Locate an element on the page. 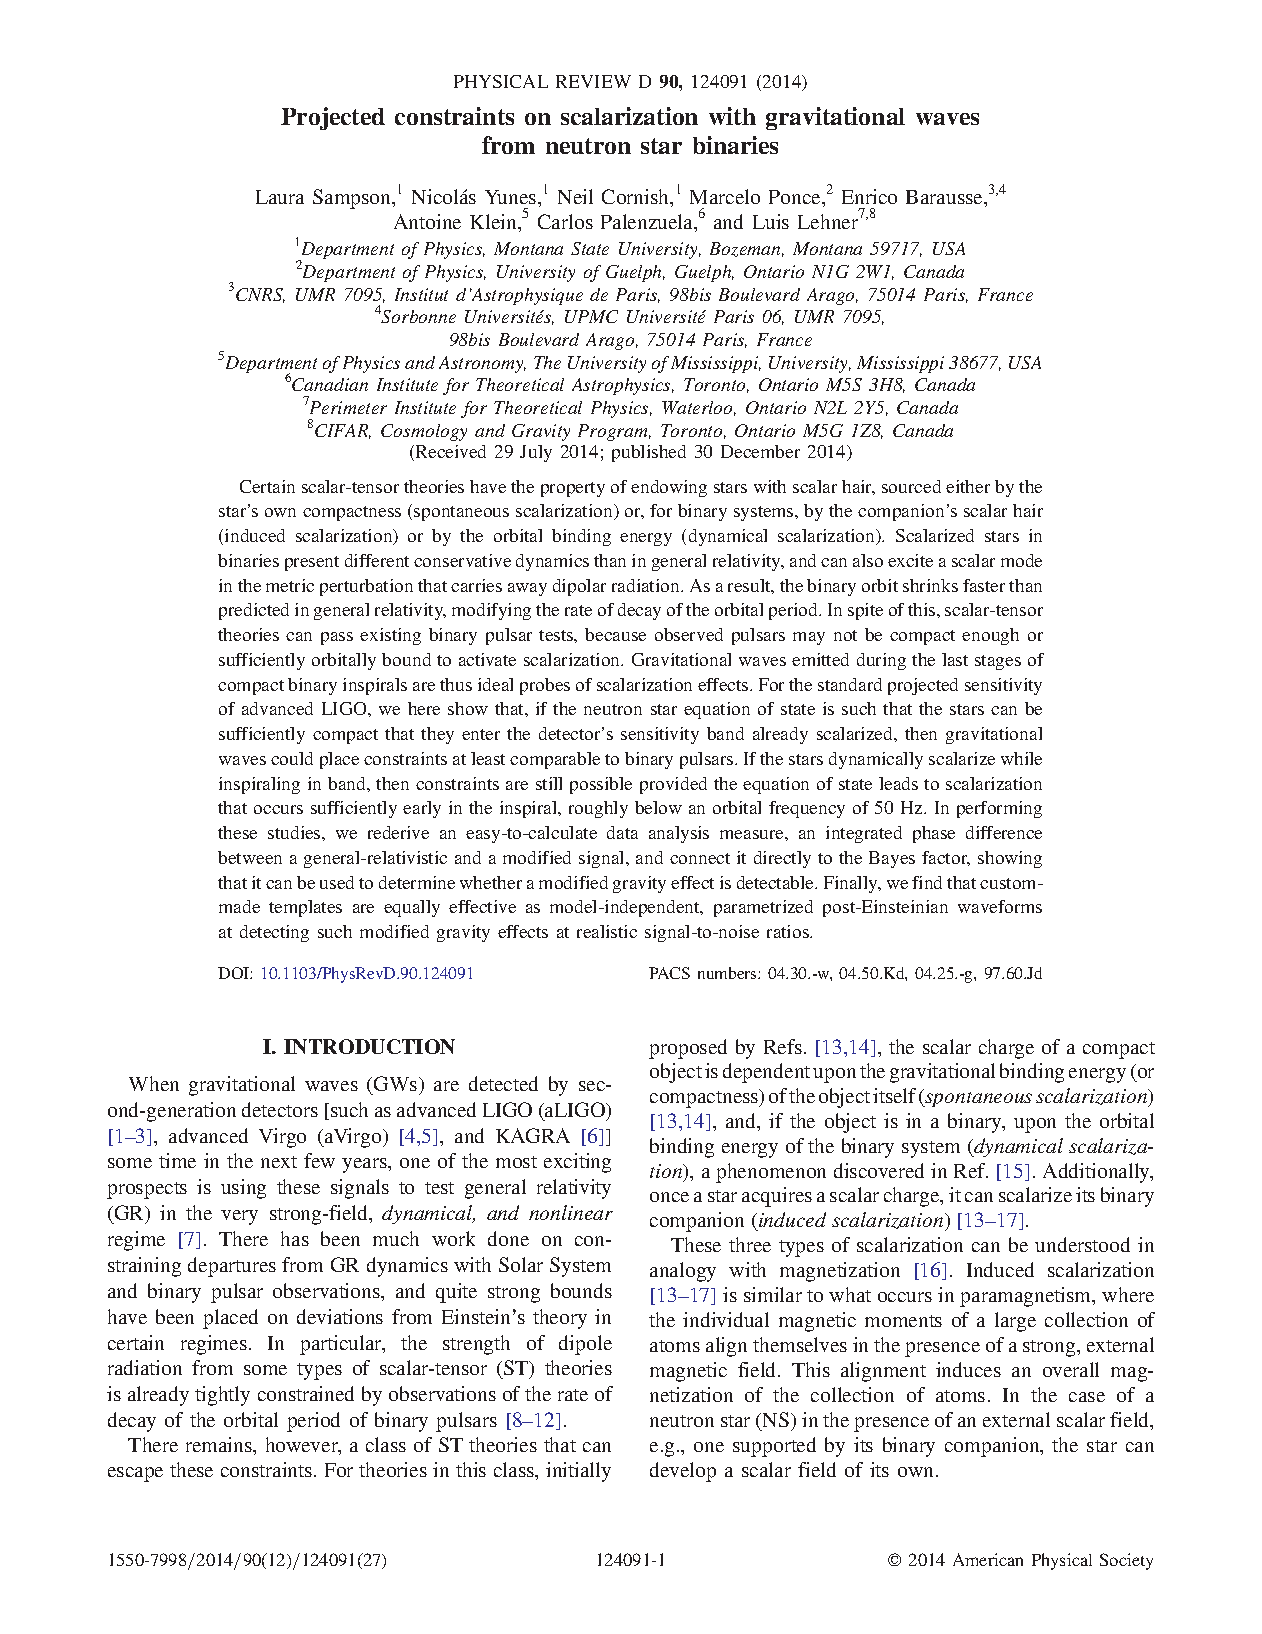 This image has height=1634, width=1262. exciting is located at coordinates (577, 1163).
